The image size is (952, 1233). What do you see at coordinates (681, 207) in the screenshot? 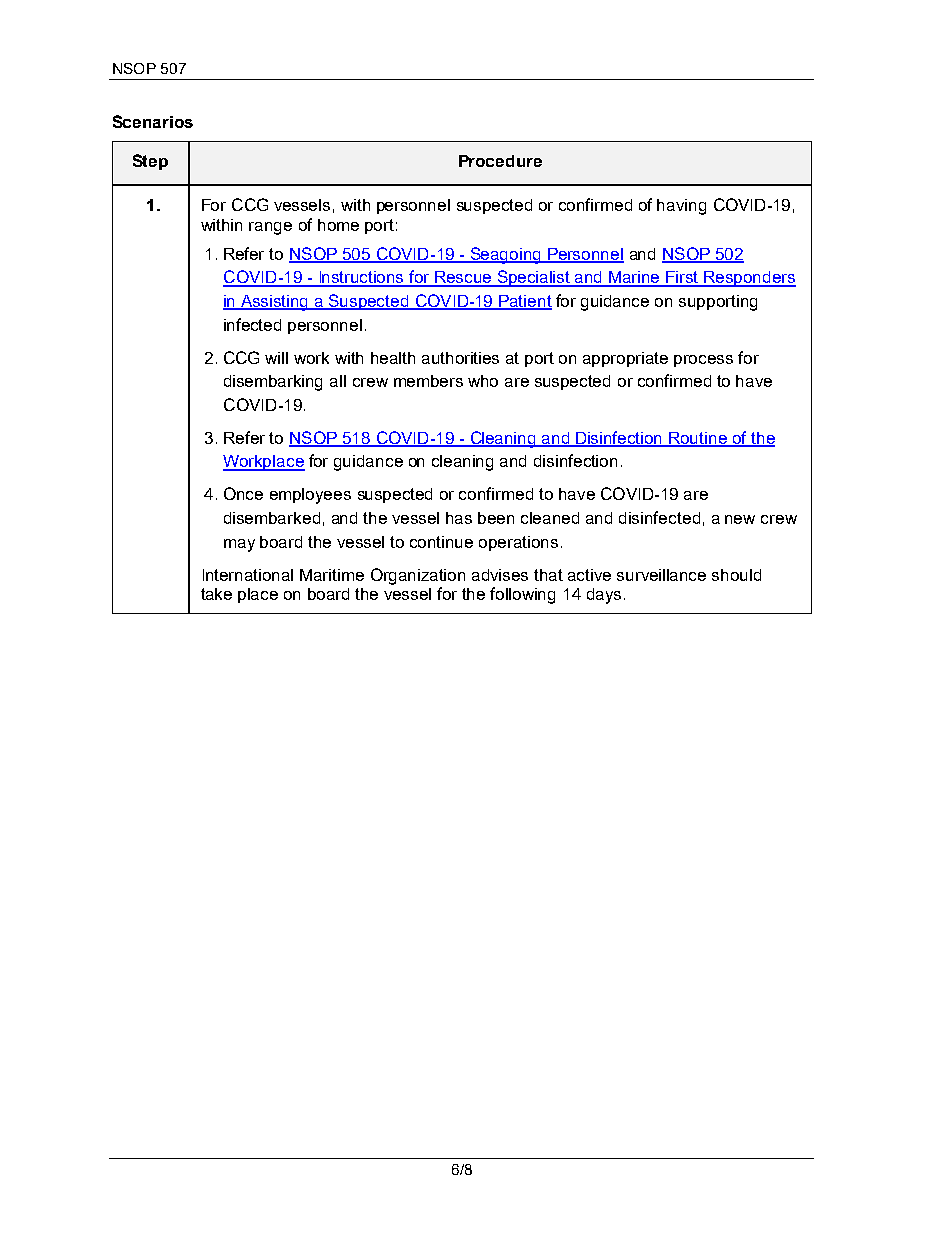
I see `having` at bounding box center [681, 207].
